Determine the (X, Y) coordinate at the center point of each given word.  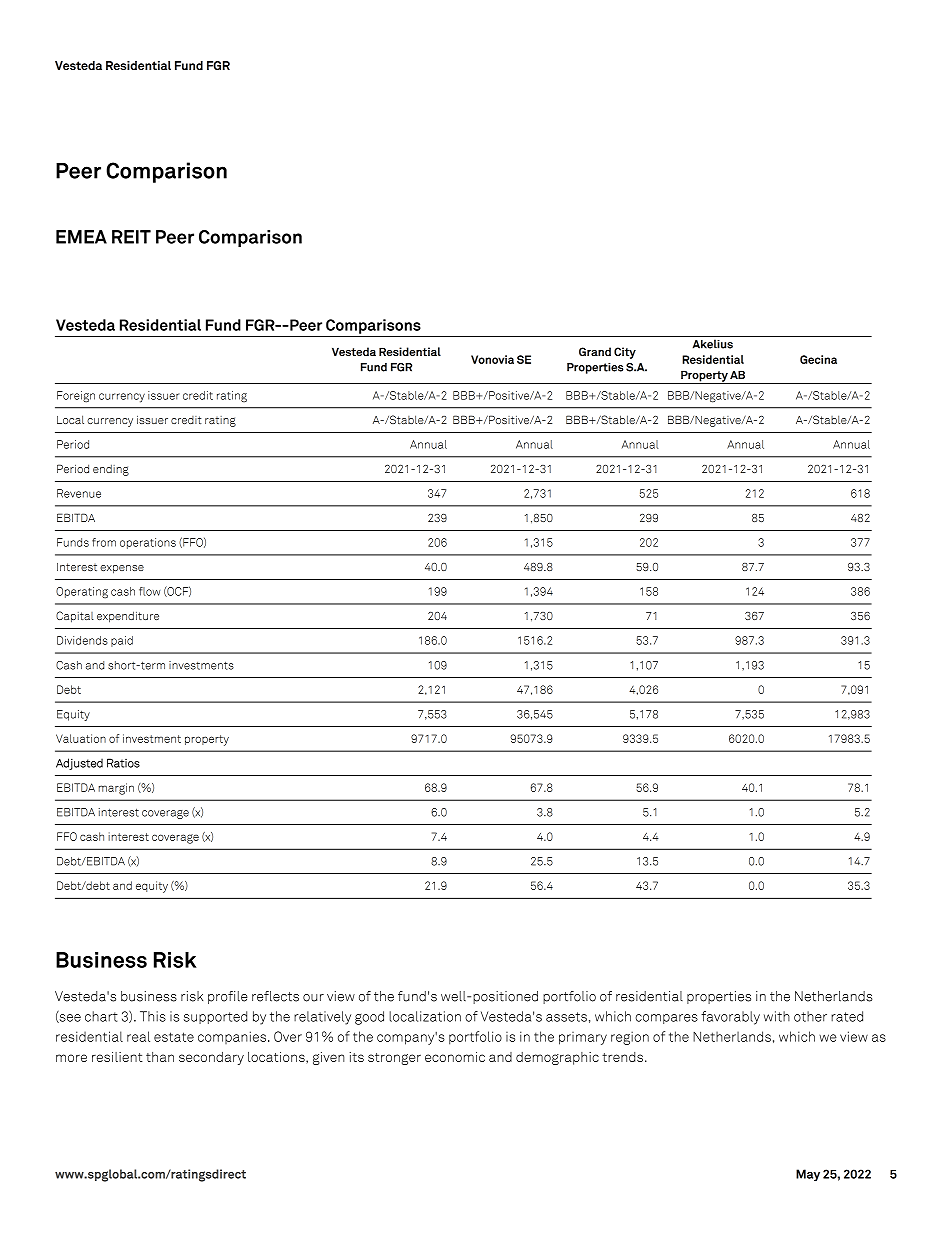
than (160, 1057)
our (313, 998)
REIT (131, 237)
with (777, 1016)
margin (116, 789)
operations (148, 543)
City (625, 353)
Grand (595, 351)
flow (149, 591)
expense (122, 569)
